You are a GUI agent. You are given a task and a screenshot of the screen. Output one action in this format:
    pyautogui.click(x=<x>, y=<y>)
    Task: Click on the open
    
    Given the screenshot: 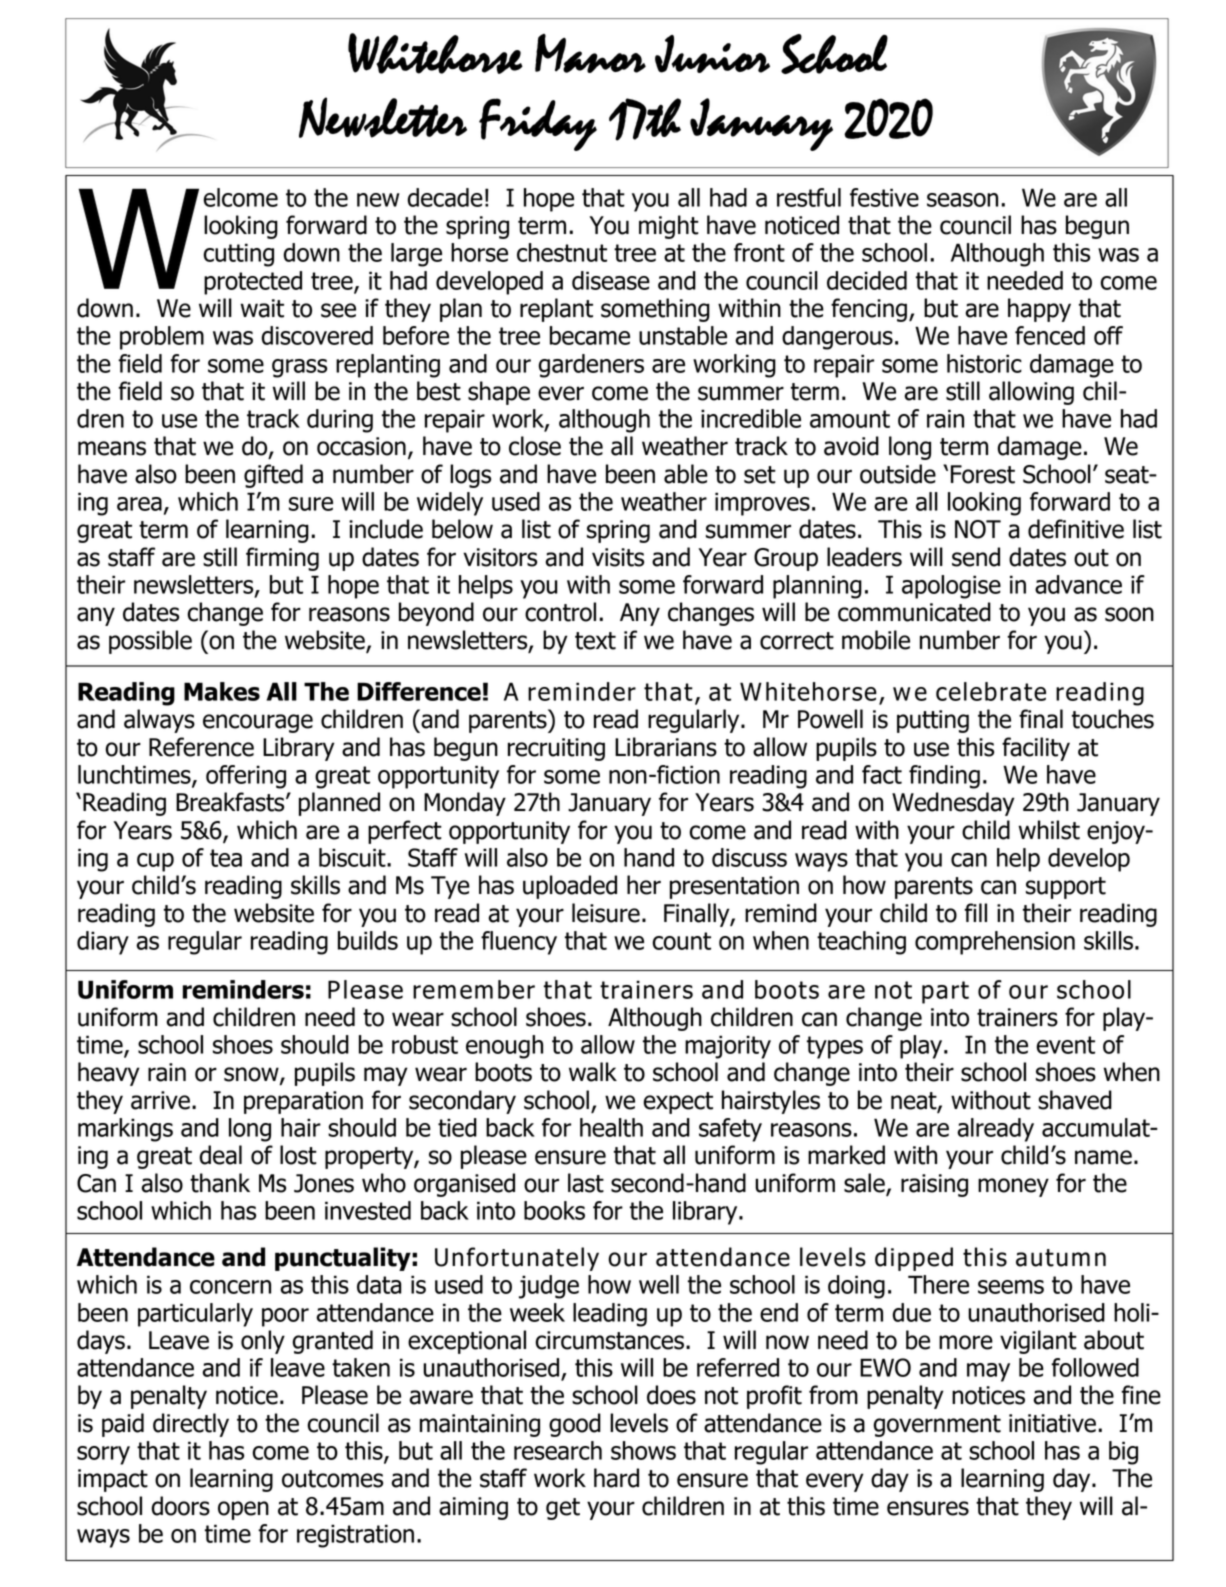 What is the action you would take?
    pyautogui.click(x=243, y=1510)
